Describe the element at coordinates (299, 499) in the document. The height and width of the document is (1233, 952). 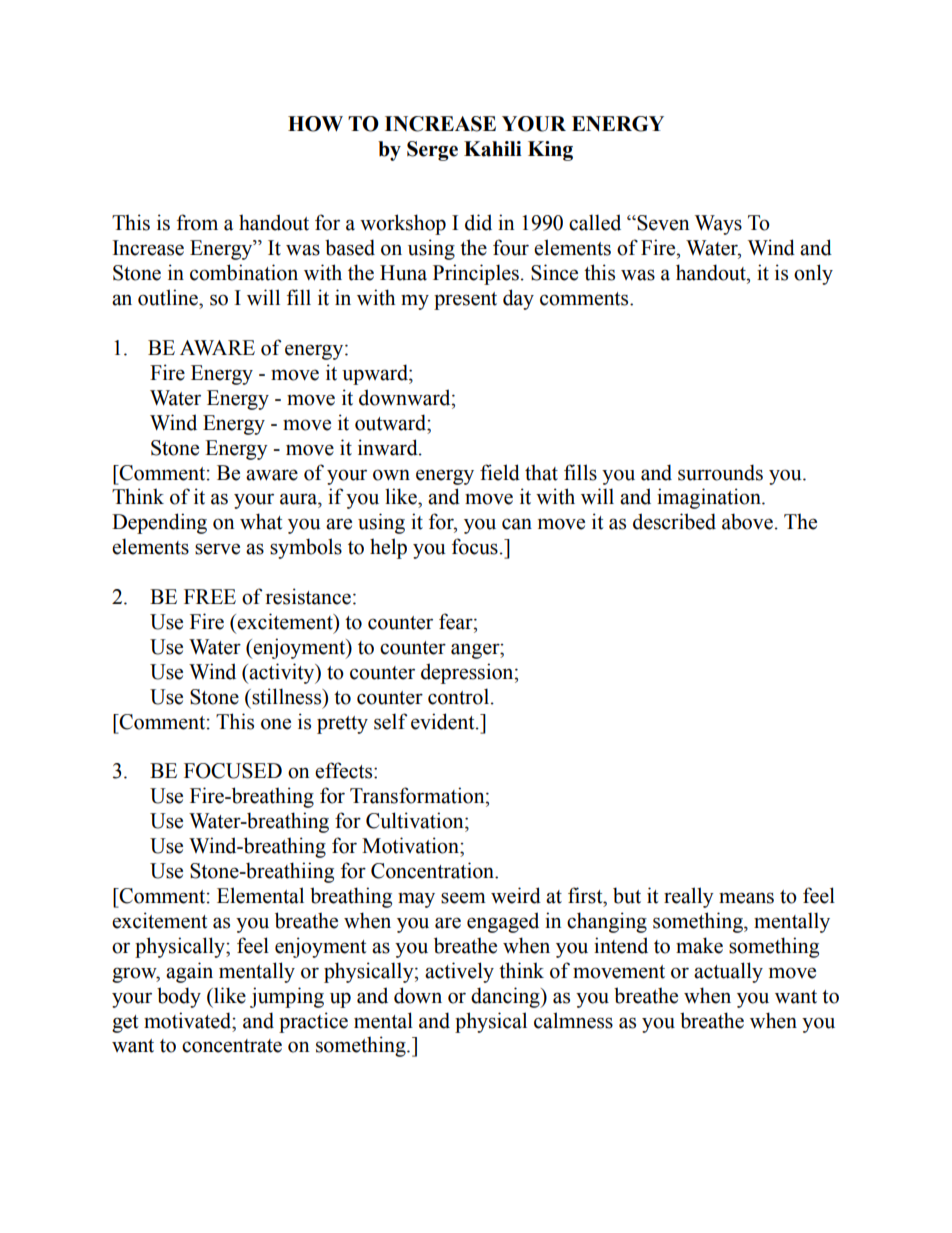
I see `aura` at that location.
